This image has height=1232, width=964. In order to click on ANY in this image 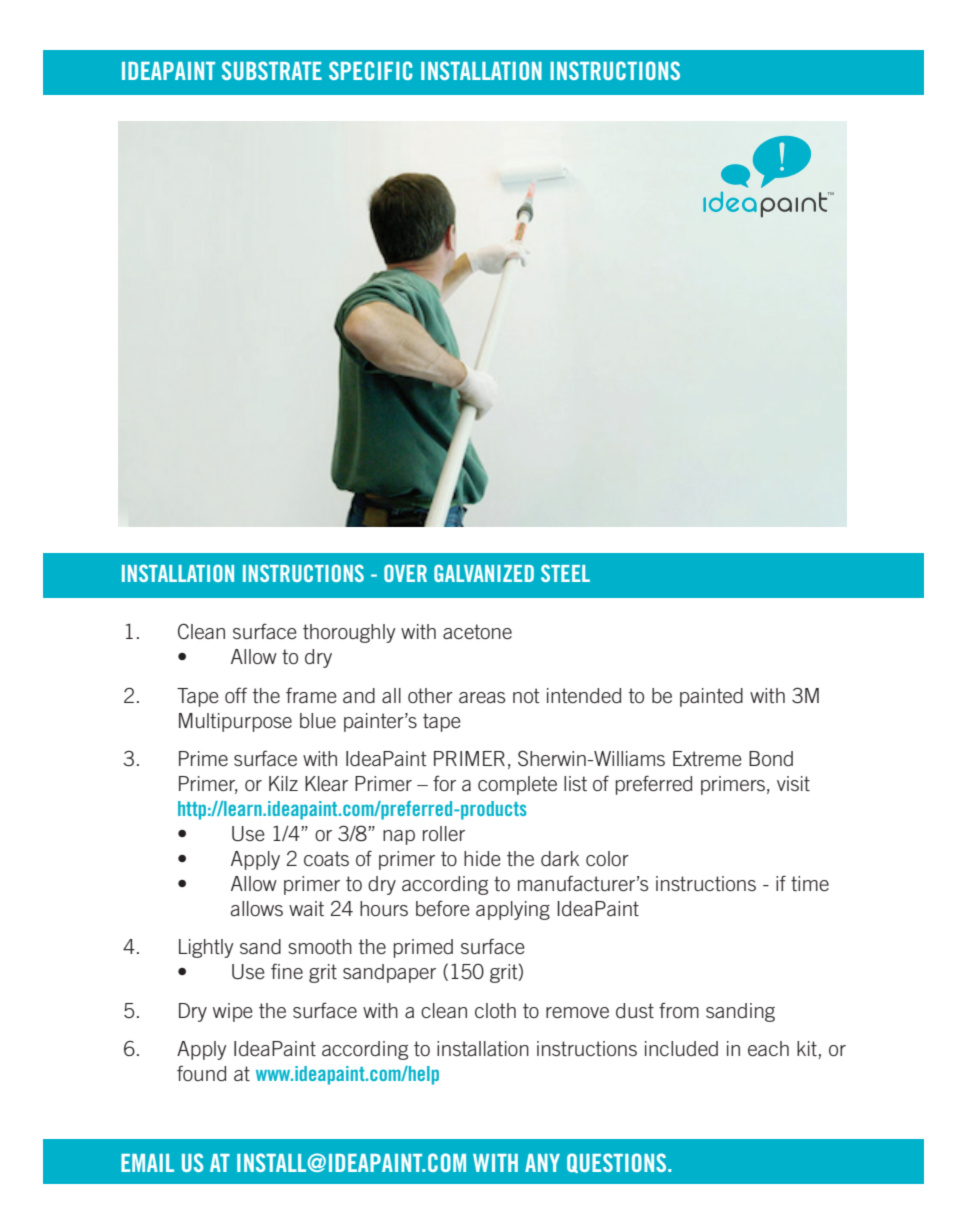, I will do `click(542, 1163)`.
